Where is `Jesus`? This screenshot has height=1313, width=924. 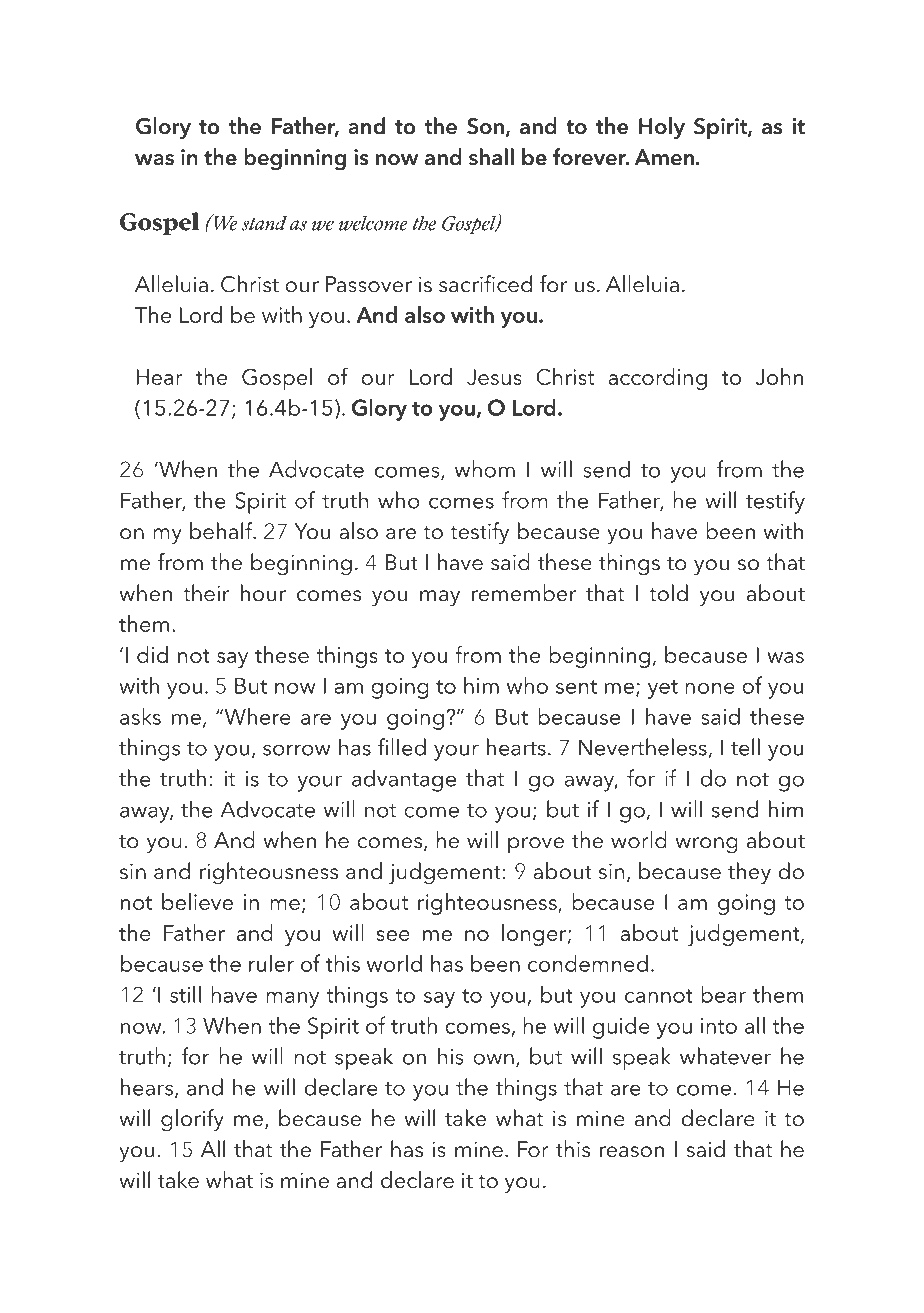 Jesus is located at coordinates (494, 377).
